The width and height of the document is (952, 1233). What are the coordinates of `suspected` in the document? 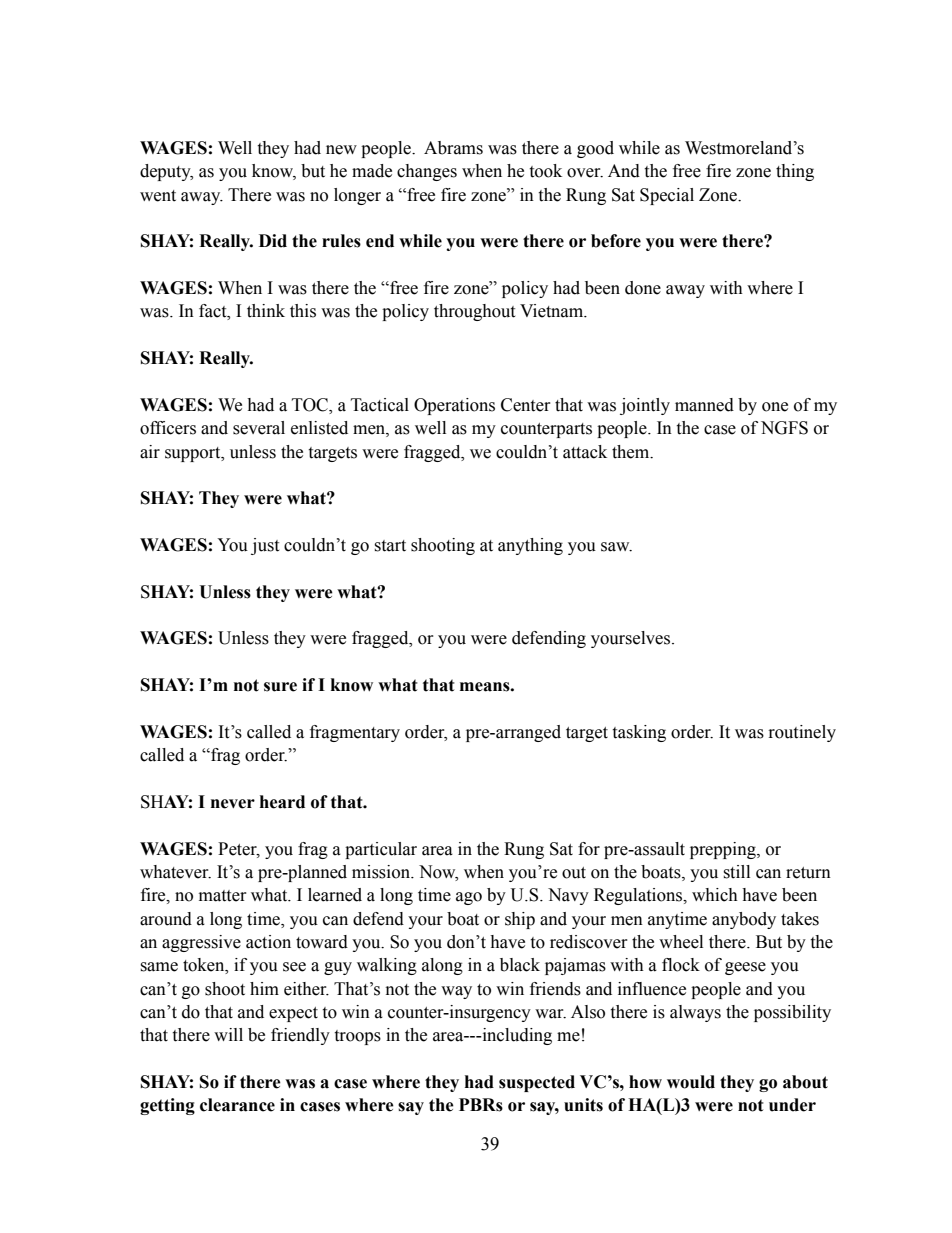 It's located at (537, 1083).
